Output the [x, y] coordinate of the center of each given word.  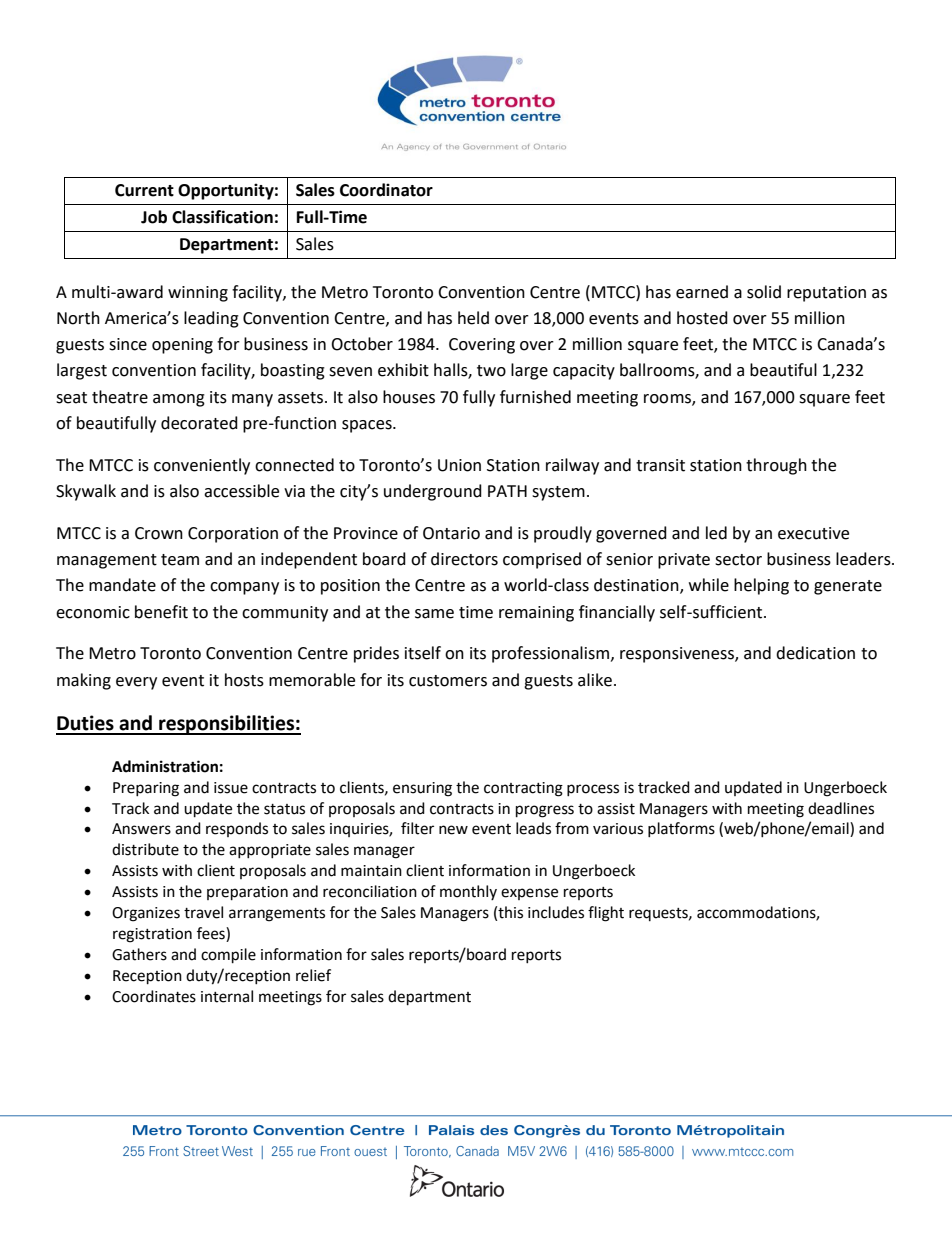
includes [556, 912]
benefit [161, 612]
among [179, 400]
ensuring [422, 789]
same [434, 614]
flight [606, 914]
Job [154, 217]
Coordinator [386, 190]
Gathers [139, 954]
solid [764, 292]
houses [409, 397]
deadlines [841, 808]
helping [761, 586]
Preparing [146, 789]
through [776, 466]
